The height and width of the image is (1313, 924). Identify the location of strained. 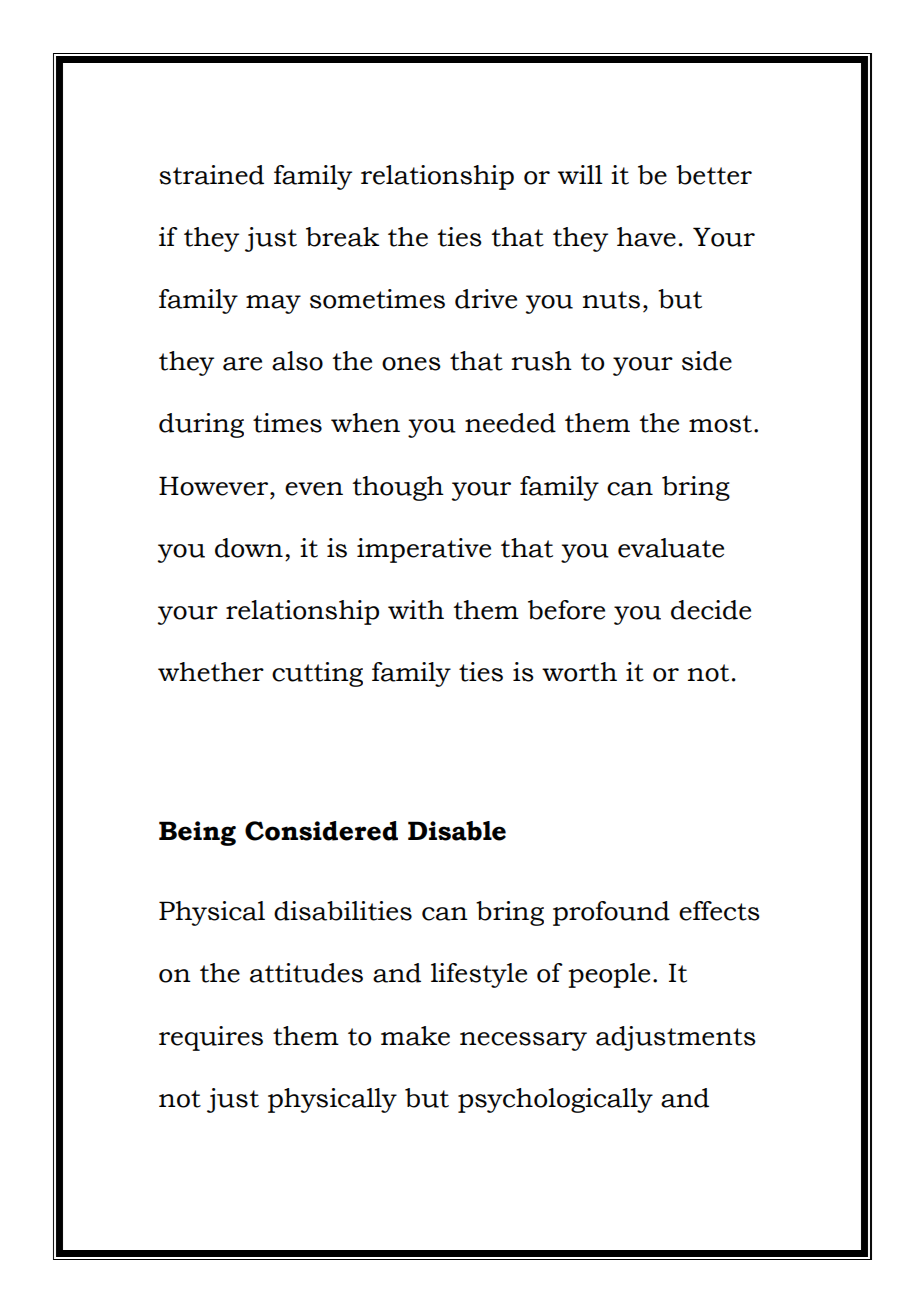
(211, 175).
